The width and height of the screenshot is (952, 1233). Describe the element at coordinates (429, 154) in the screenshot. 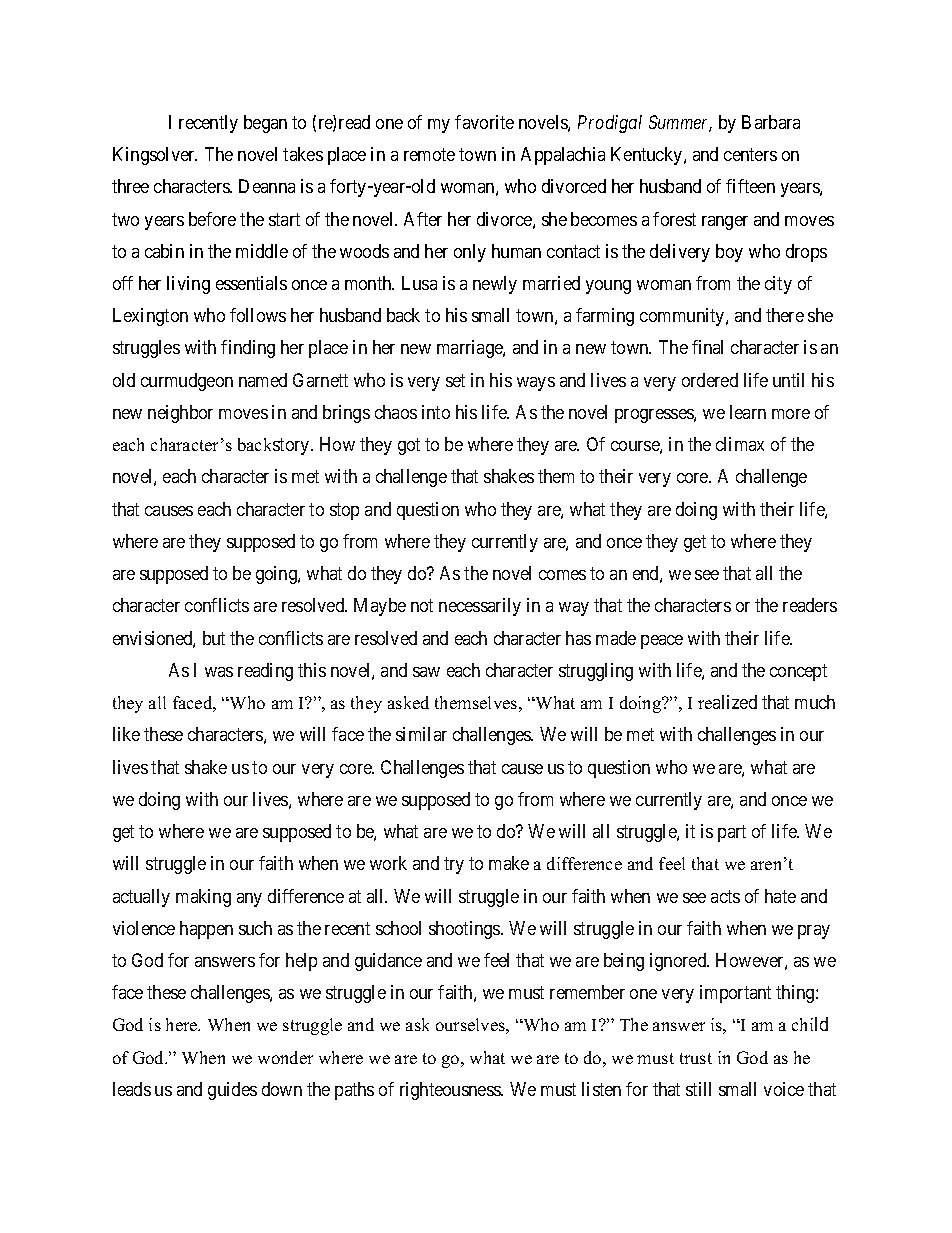

I see `remote` at that location.
